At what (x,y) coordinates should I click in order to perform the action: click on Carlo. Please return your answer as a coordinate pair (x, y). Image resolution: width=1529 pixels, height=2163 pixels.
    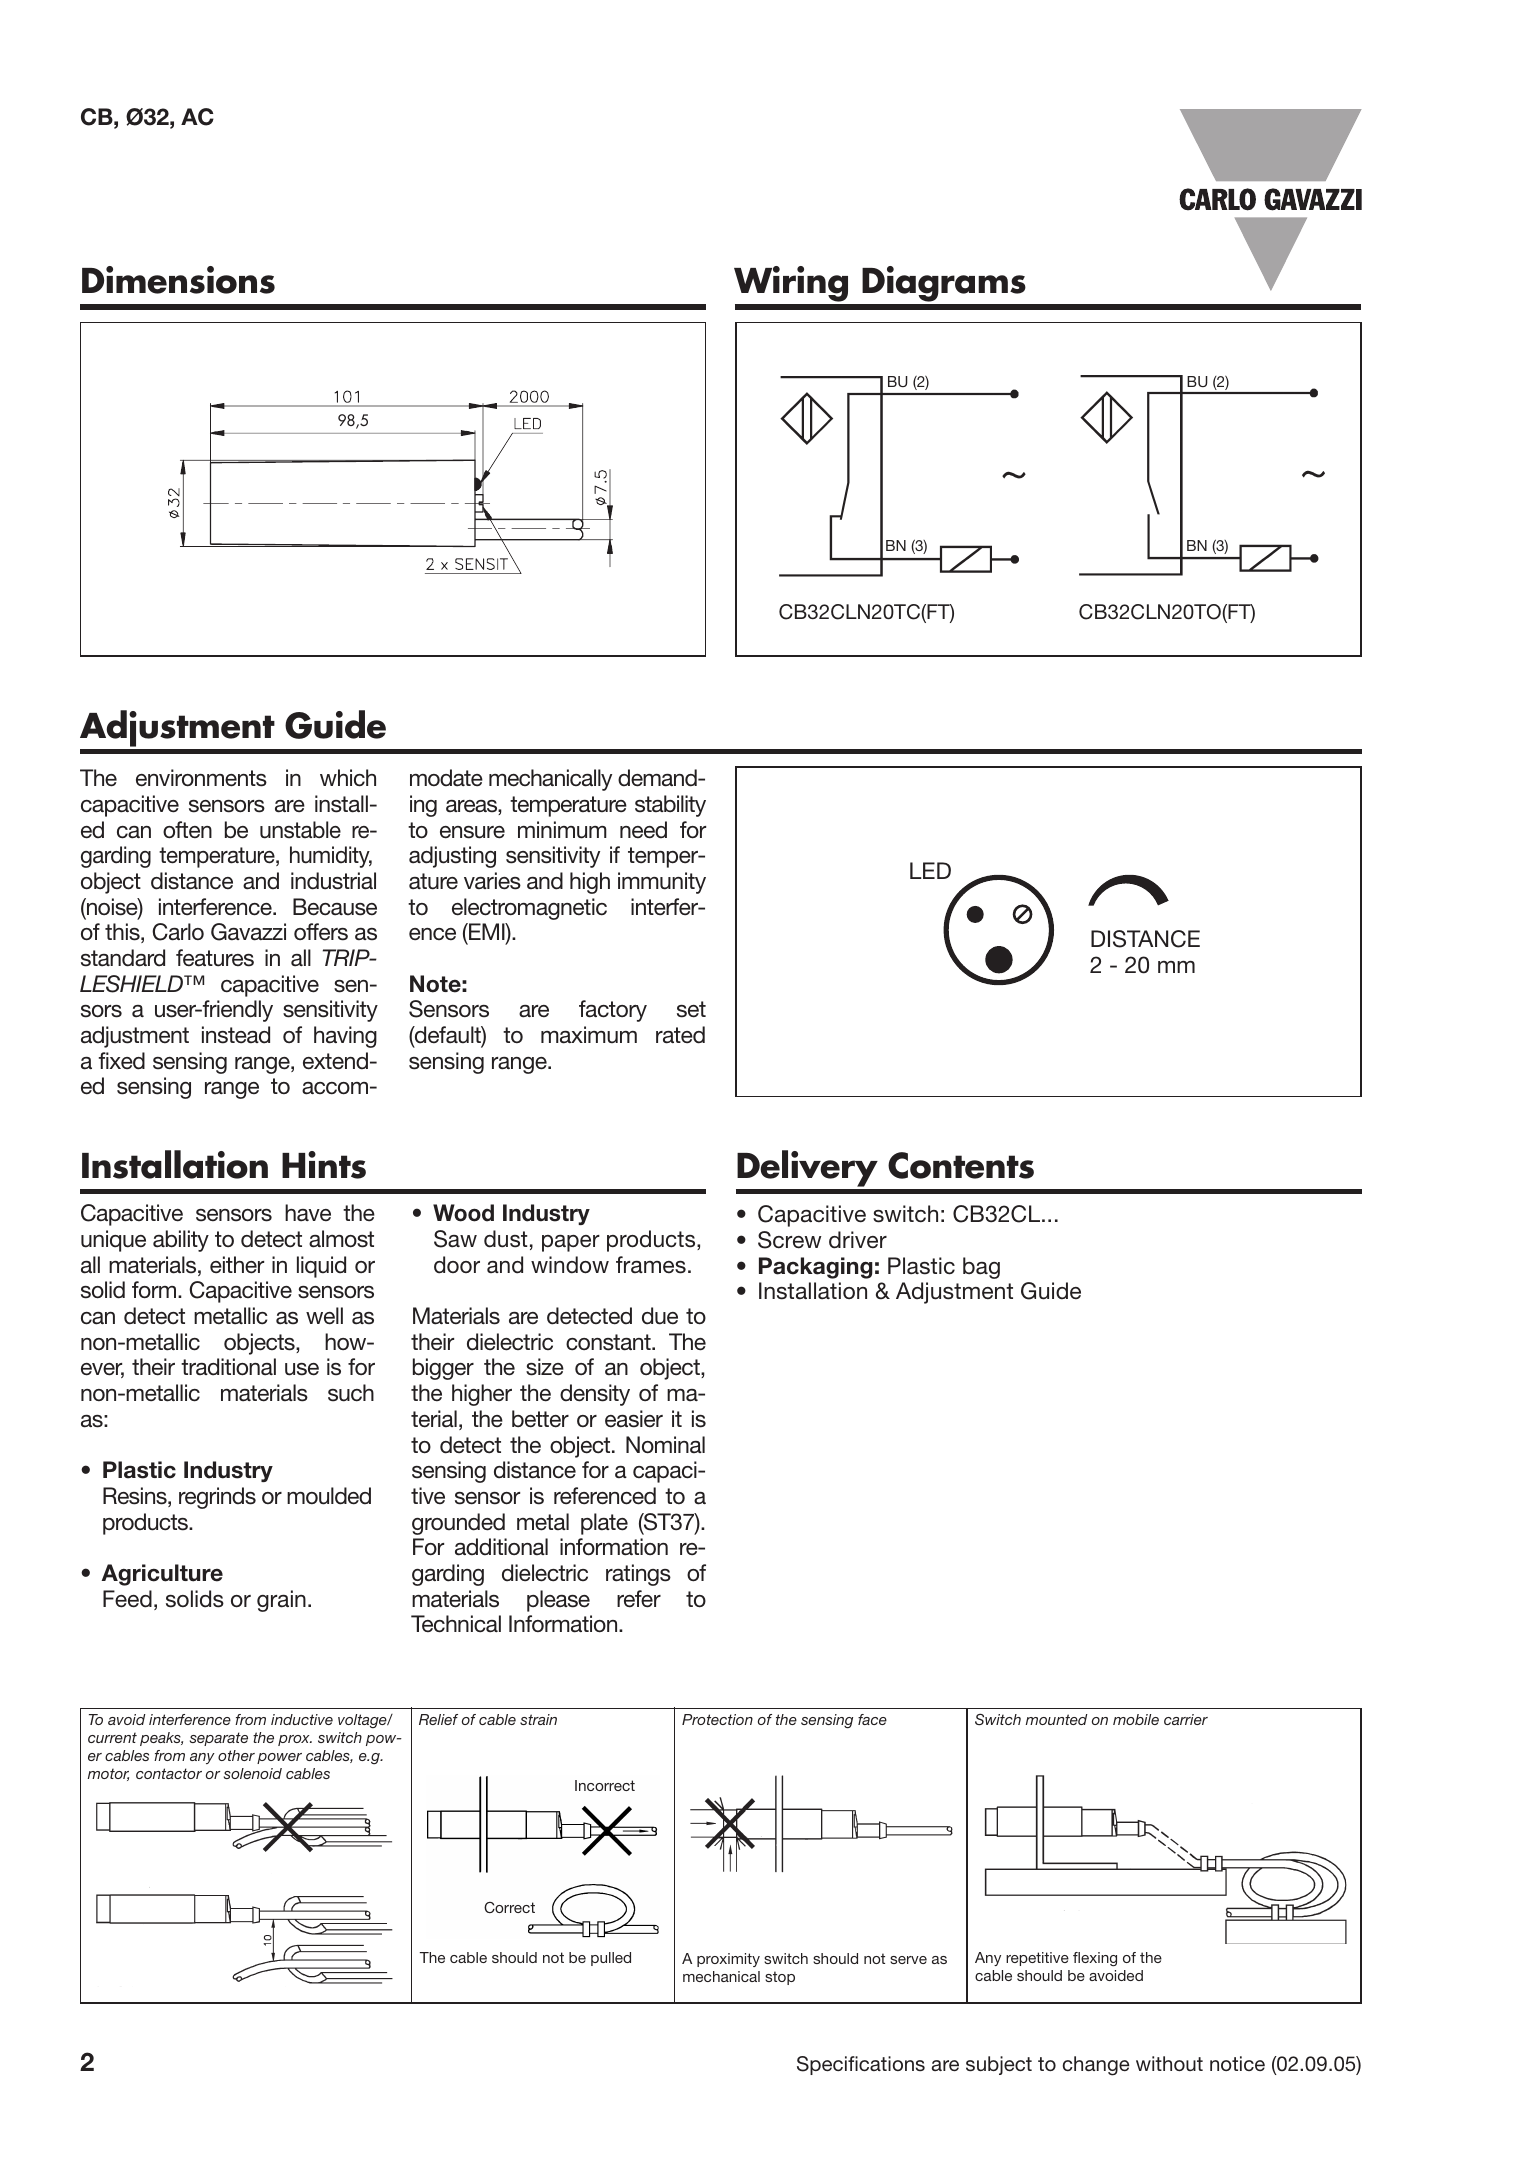
    Looking at the image, I should click on (178, 932).
